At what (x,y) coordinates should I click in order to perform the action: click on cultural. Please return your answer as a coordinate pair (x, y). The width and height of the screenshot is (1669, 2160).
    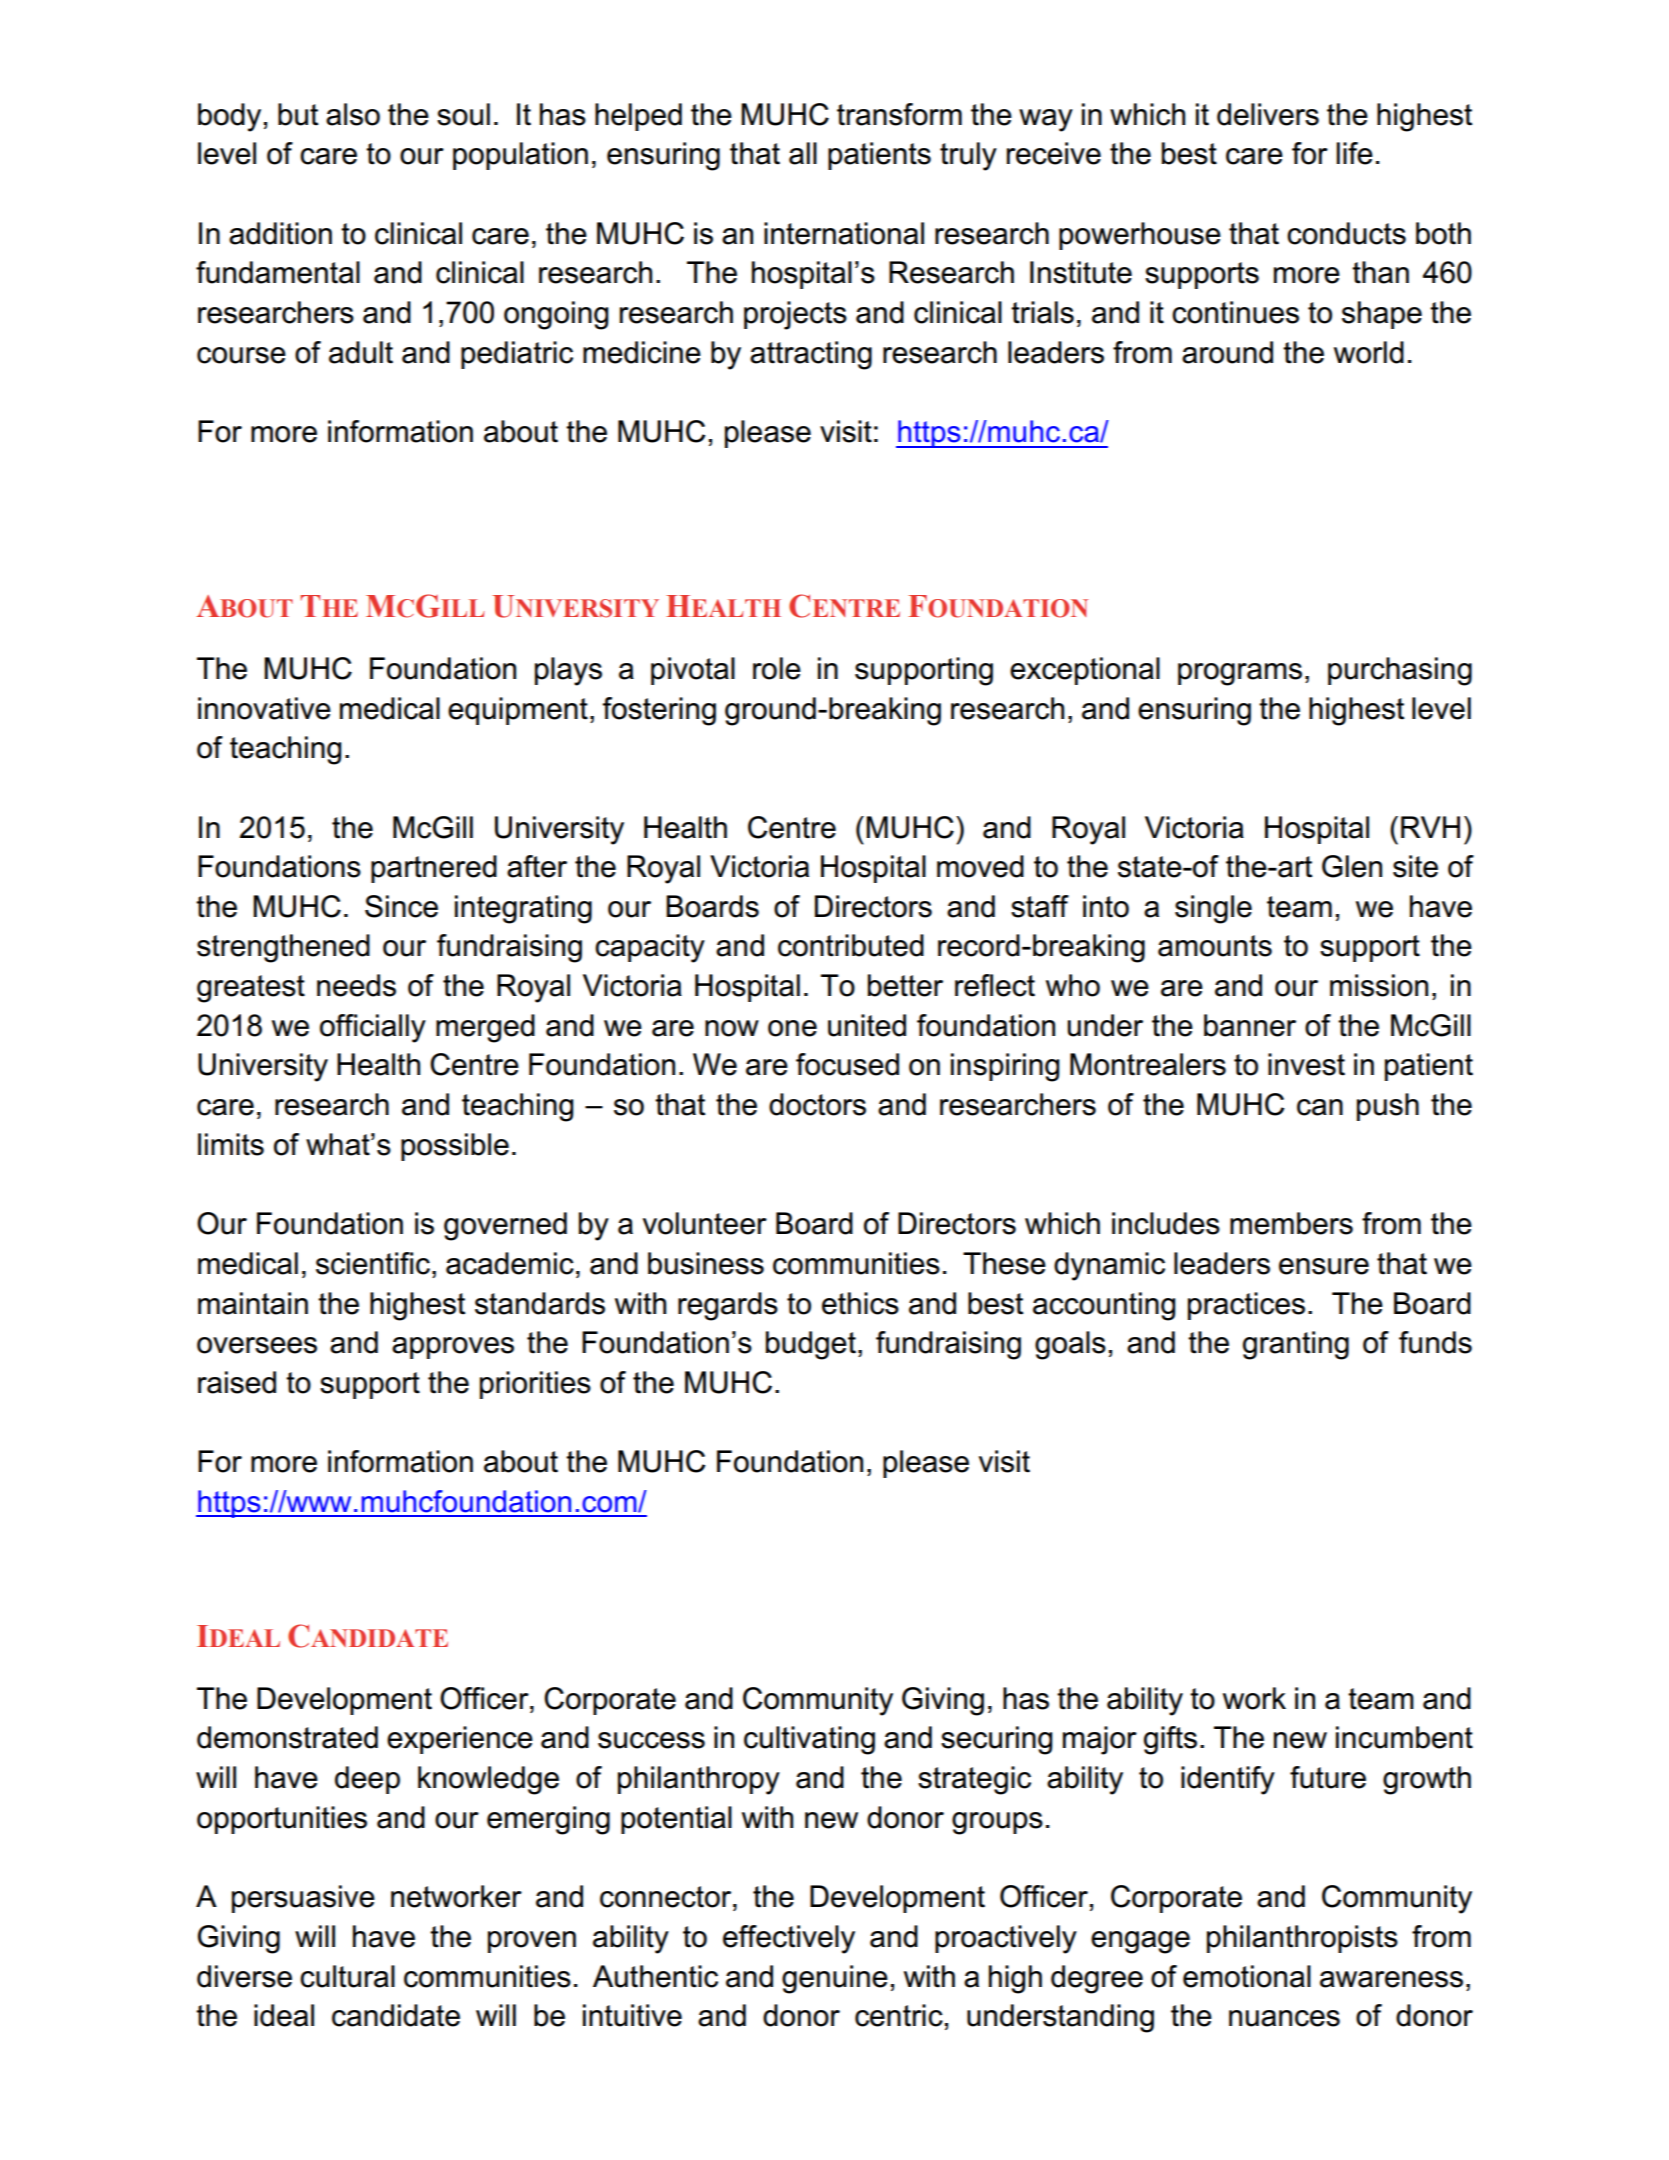
    Looking at the image, I should click on (347, 1976).
